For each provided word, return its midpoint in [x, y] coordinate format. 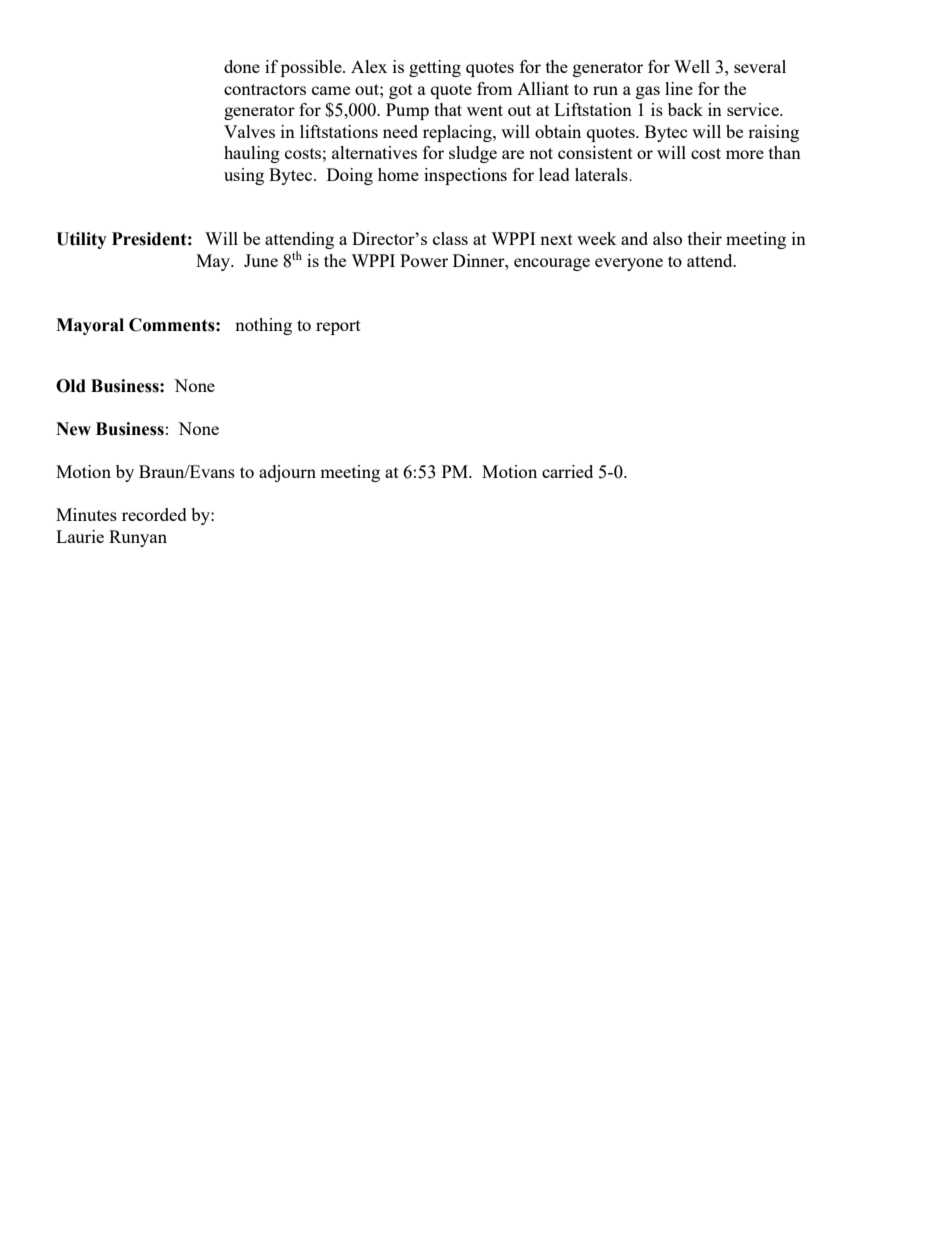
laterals [602, 174]
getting [435, 68]
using [244, 176]
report [338, 327]
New [73, 429]
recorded [154, 514]
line [679, 88]
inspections [465, 176]
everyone [629, 264]
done [242, 66]
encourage [552, 264]
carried [567, 471]
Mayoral [90, 326]
